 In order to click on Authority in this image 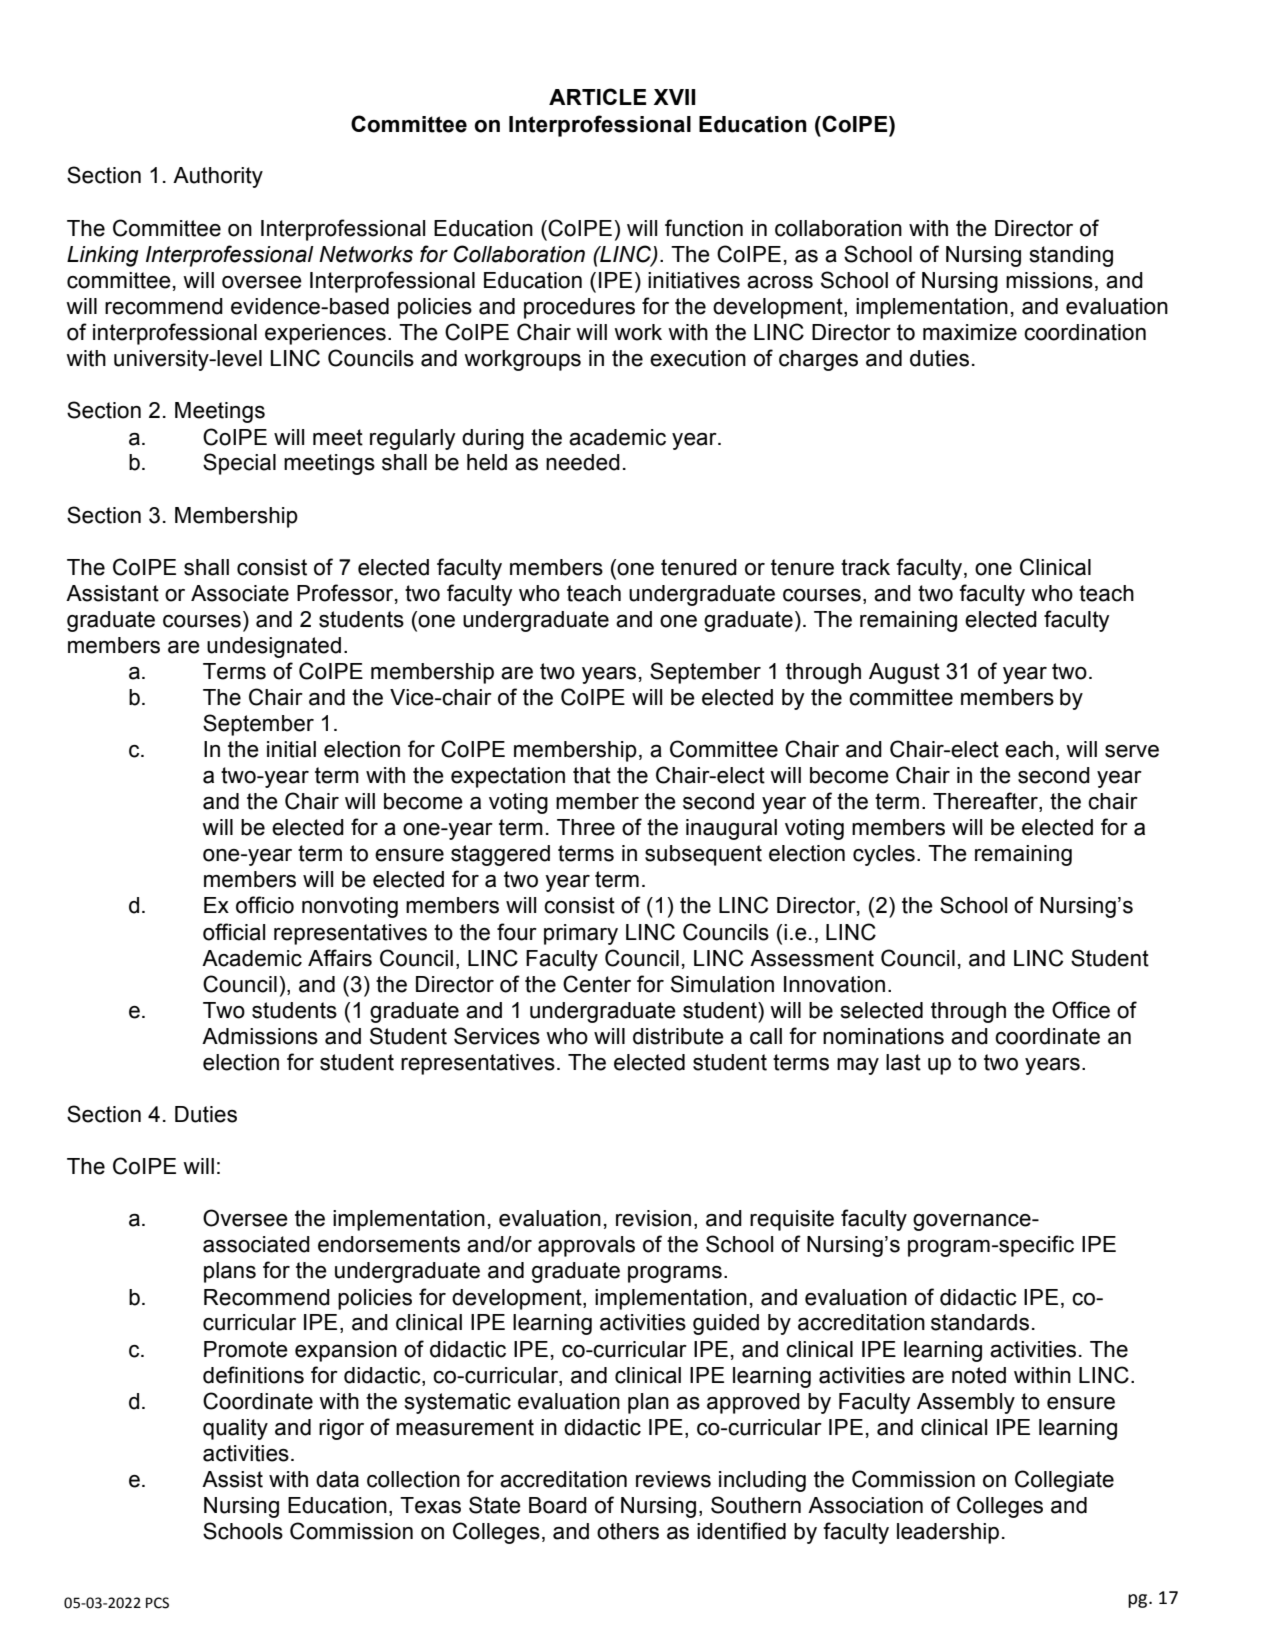, I will do `click(218, 177)`.
